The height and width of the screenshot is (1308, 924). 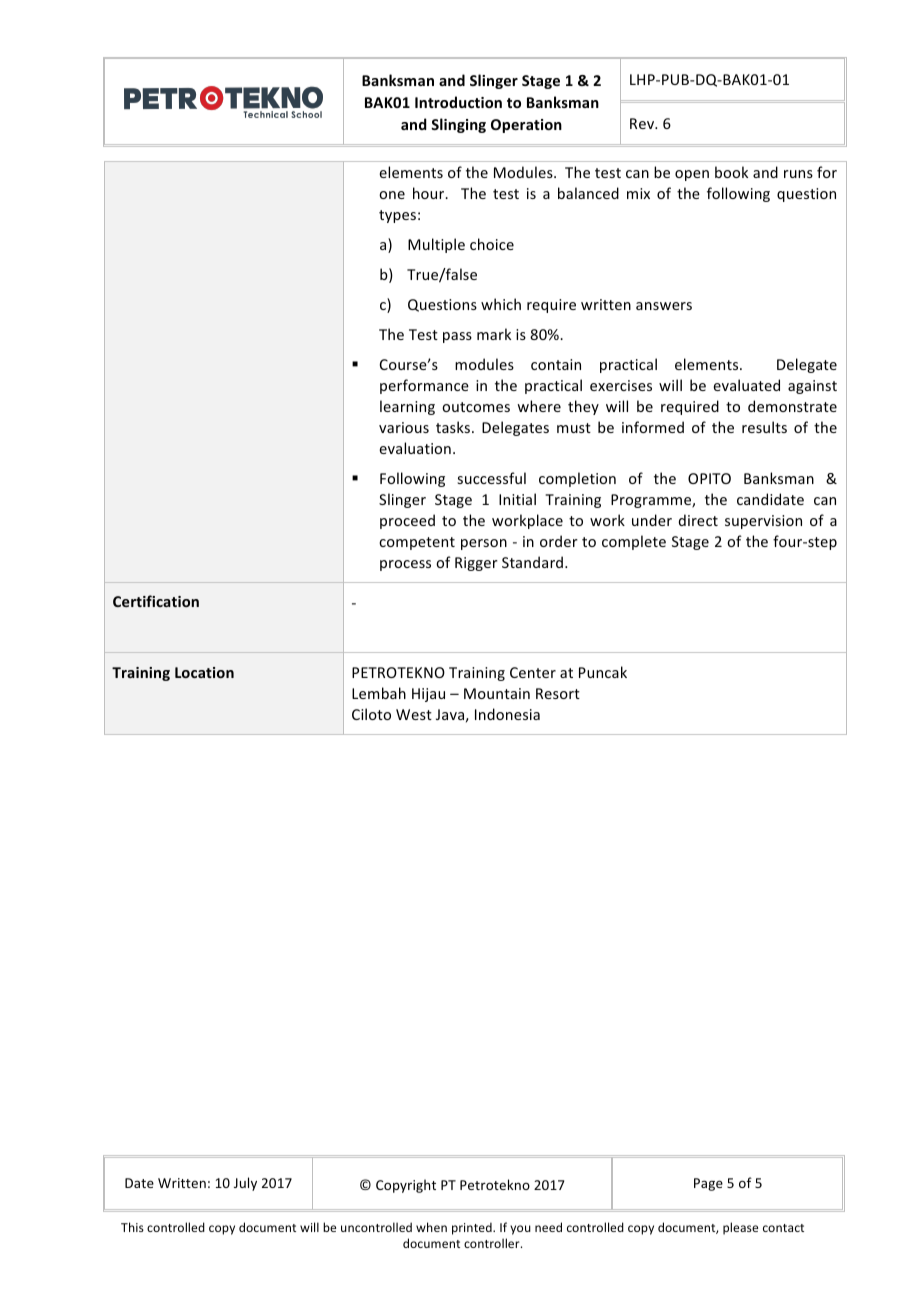 I want to click on Resort, so click(x=558, y=693).
